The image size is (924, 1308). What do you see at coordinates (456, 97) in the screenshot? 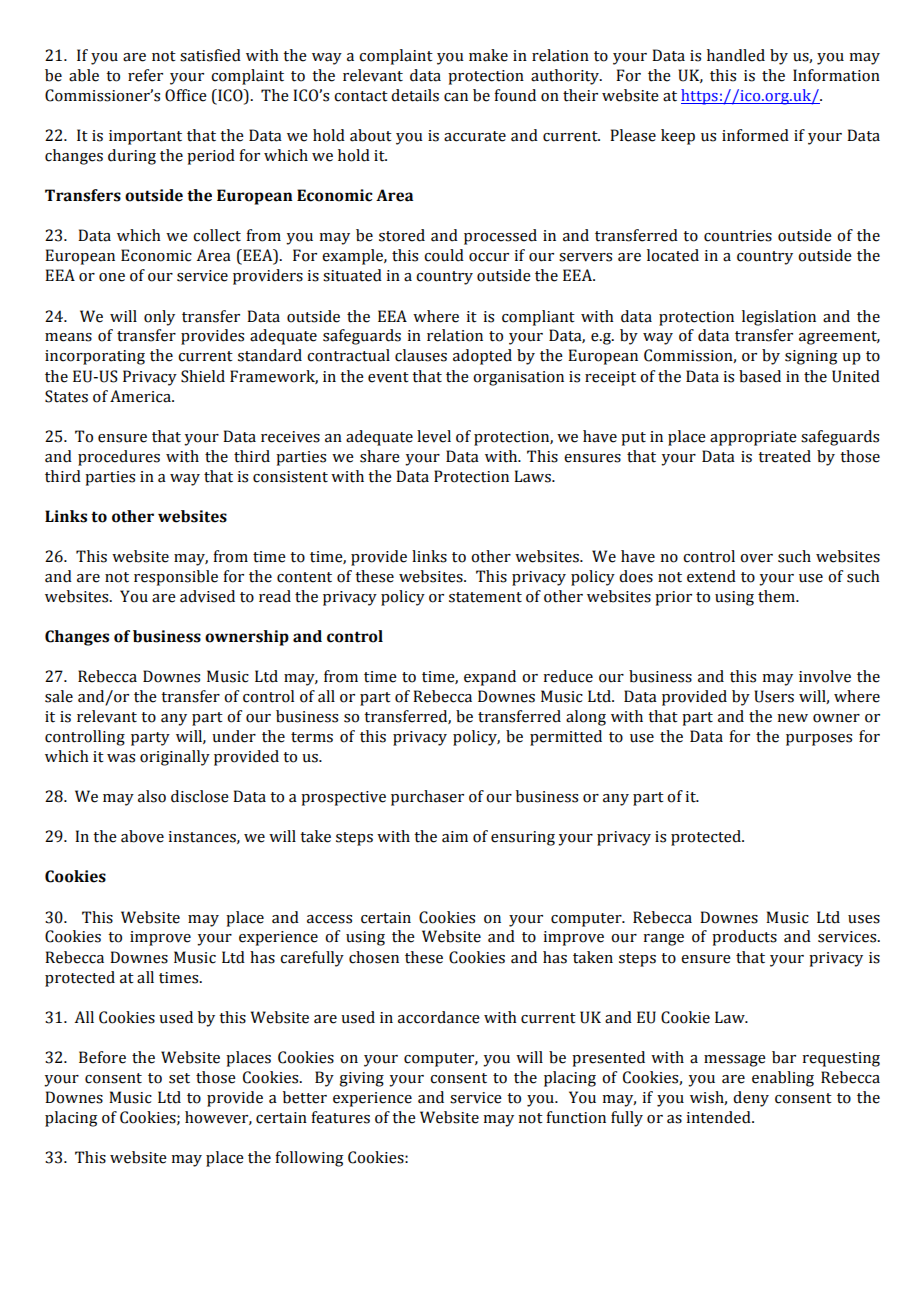
I see `can` at bounding box center [456, 97].
